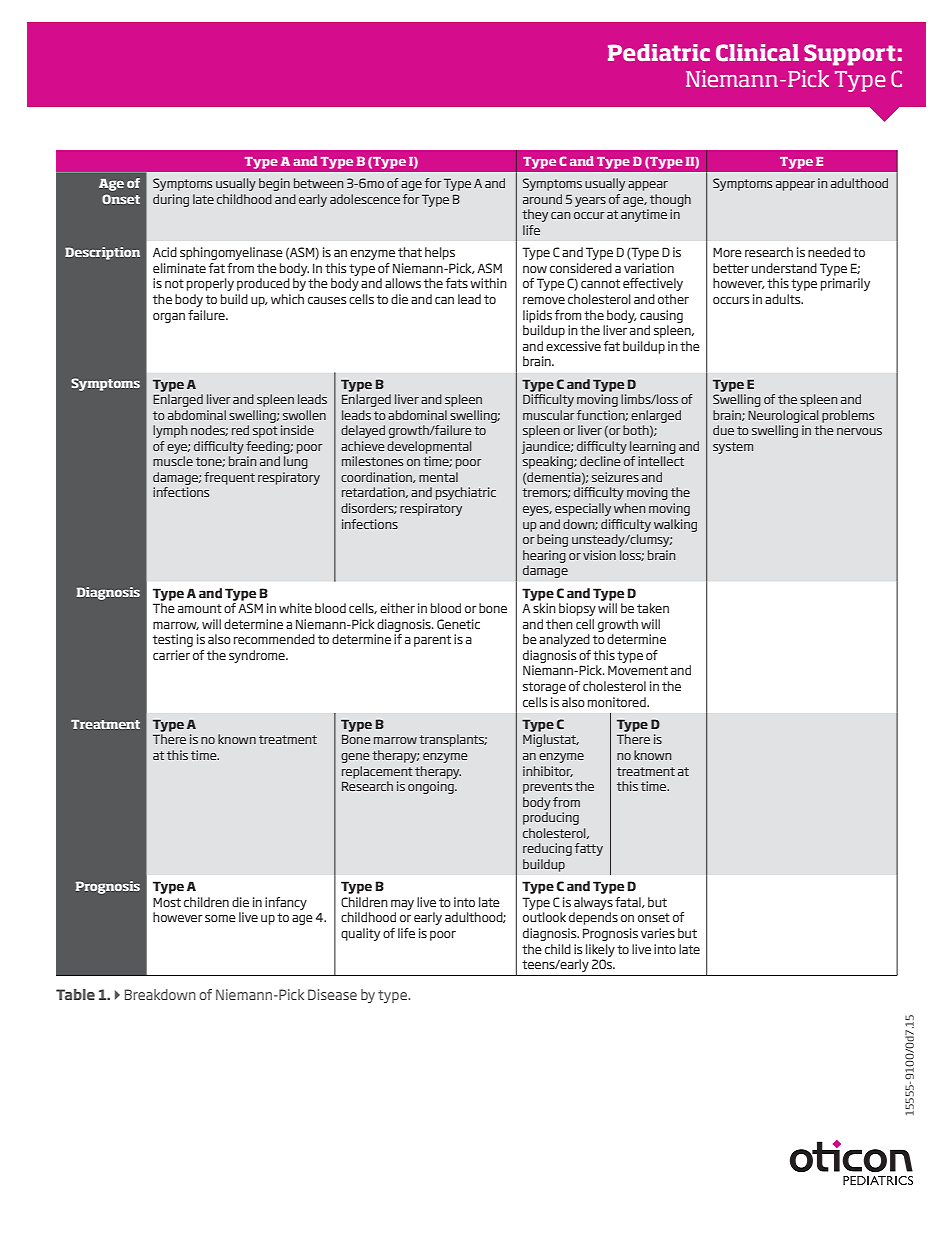  What do you see at coordinates (171, 200) in the screenshot?
I see `during` at bounding box center [171, 200].
